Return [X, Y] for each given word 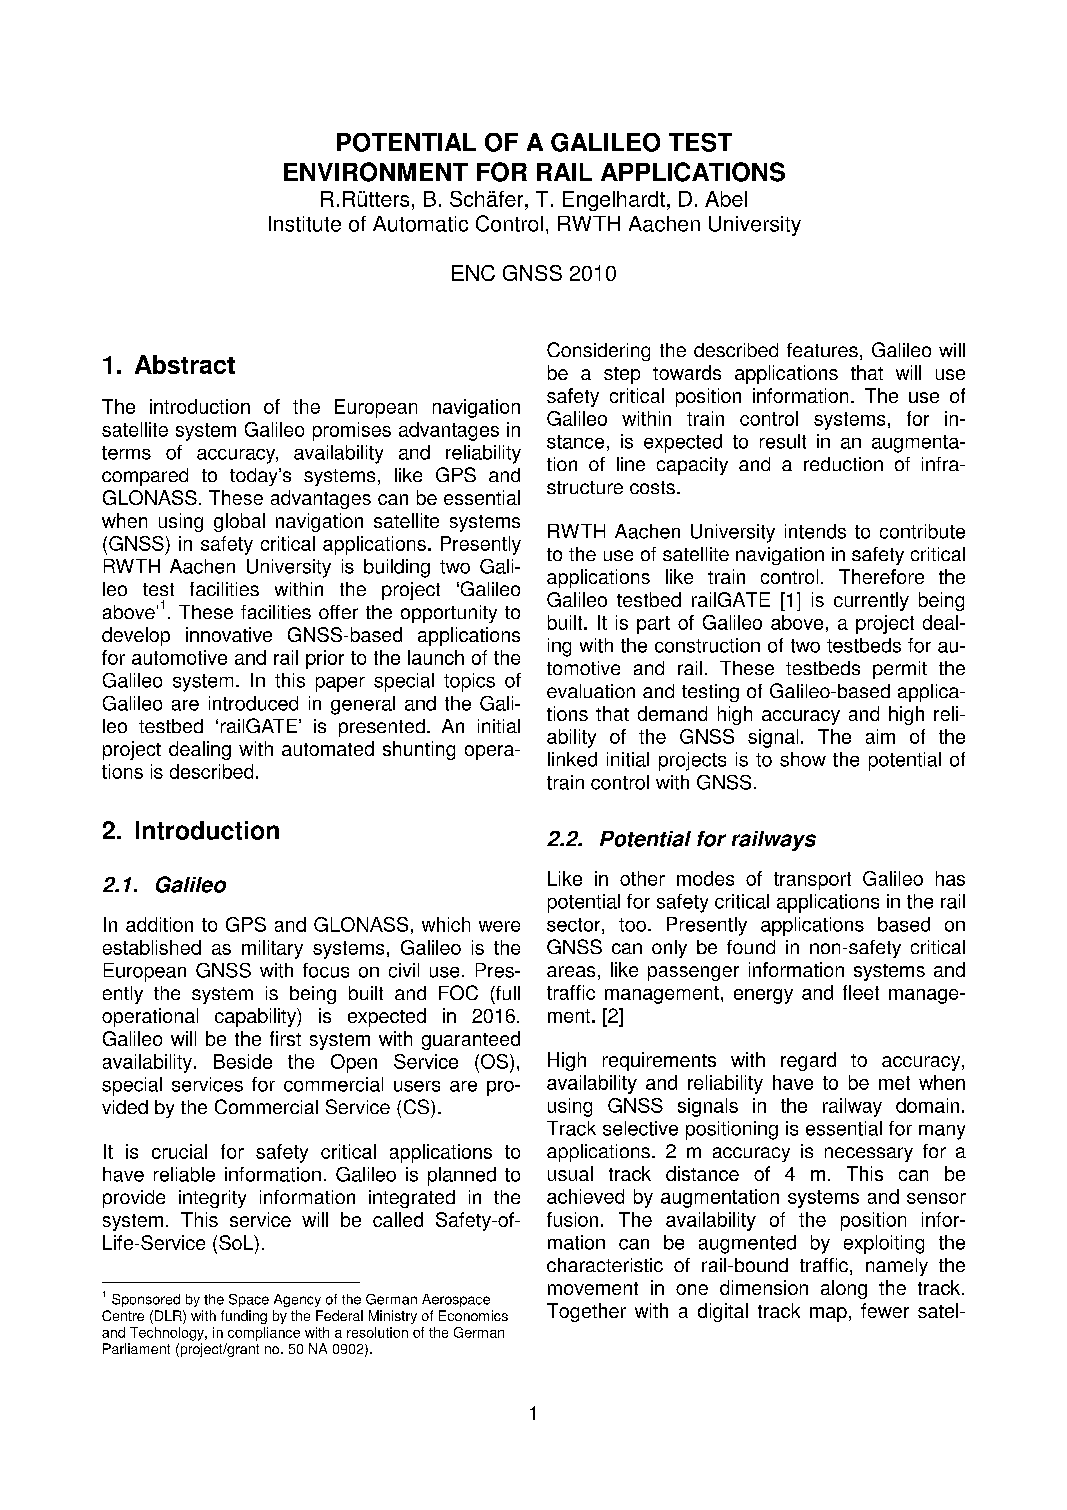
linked [572, 759]
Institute [305, 224]
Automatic [420, 224]
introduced [253, 703]
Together [586, 1312]
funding [244, 1317]
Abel [726, 199]
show [803, 759]
